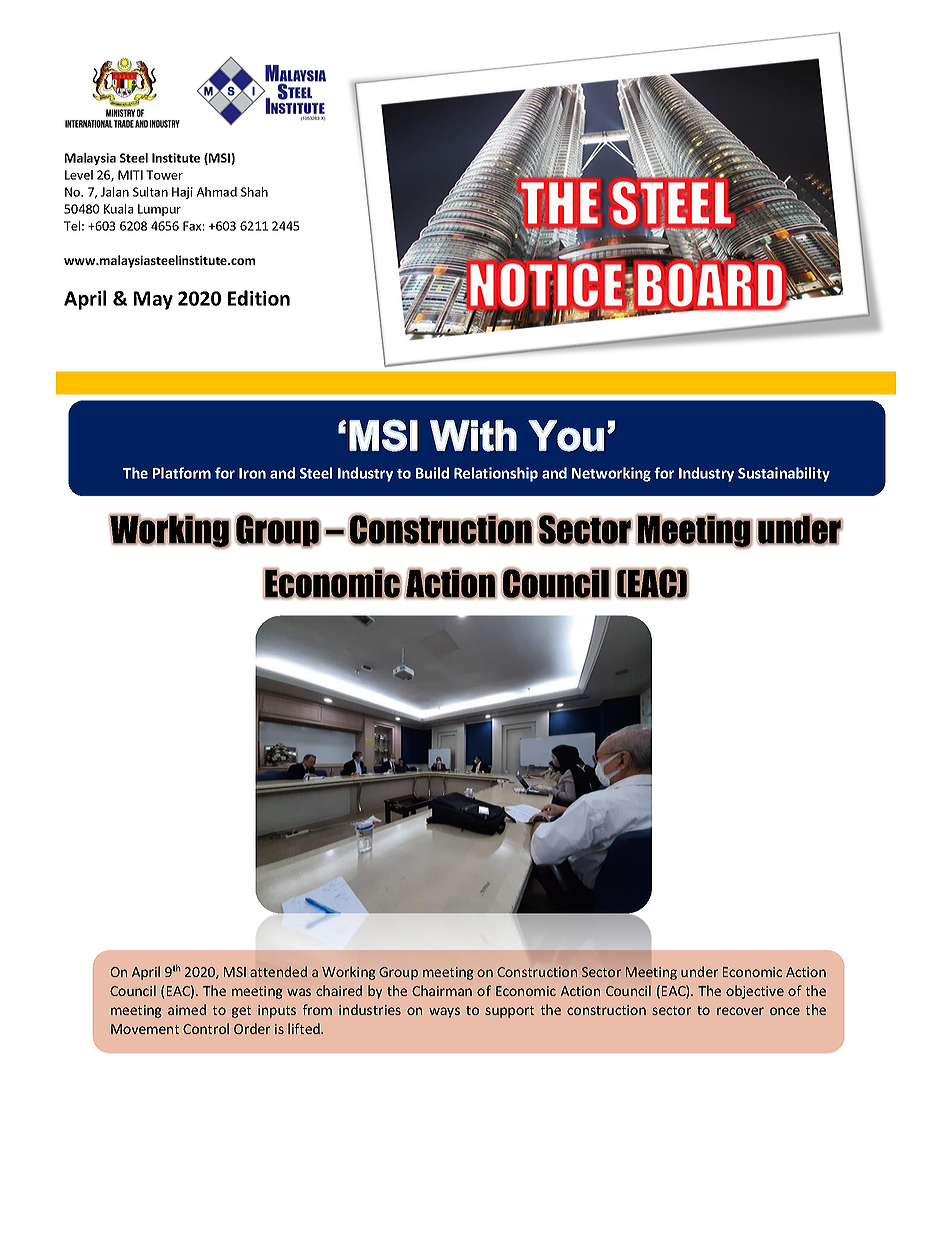  What do you see at coordinates (755, 992) in the page?
I see `objective` at bounding box center [755, 992].
